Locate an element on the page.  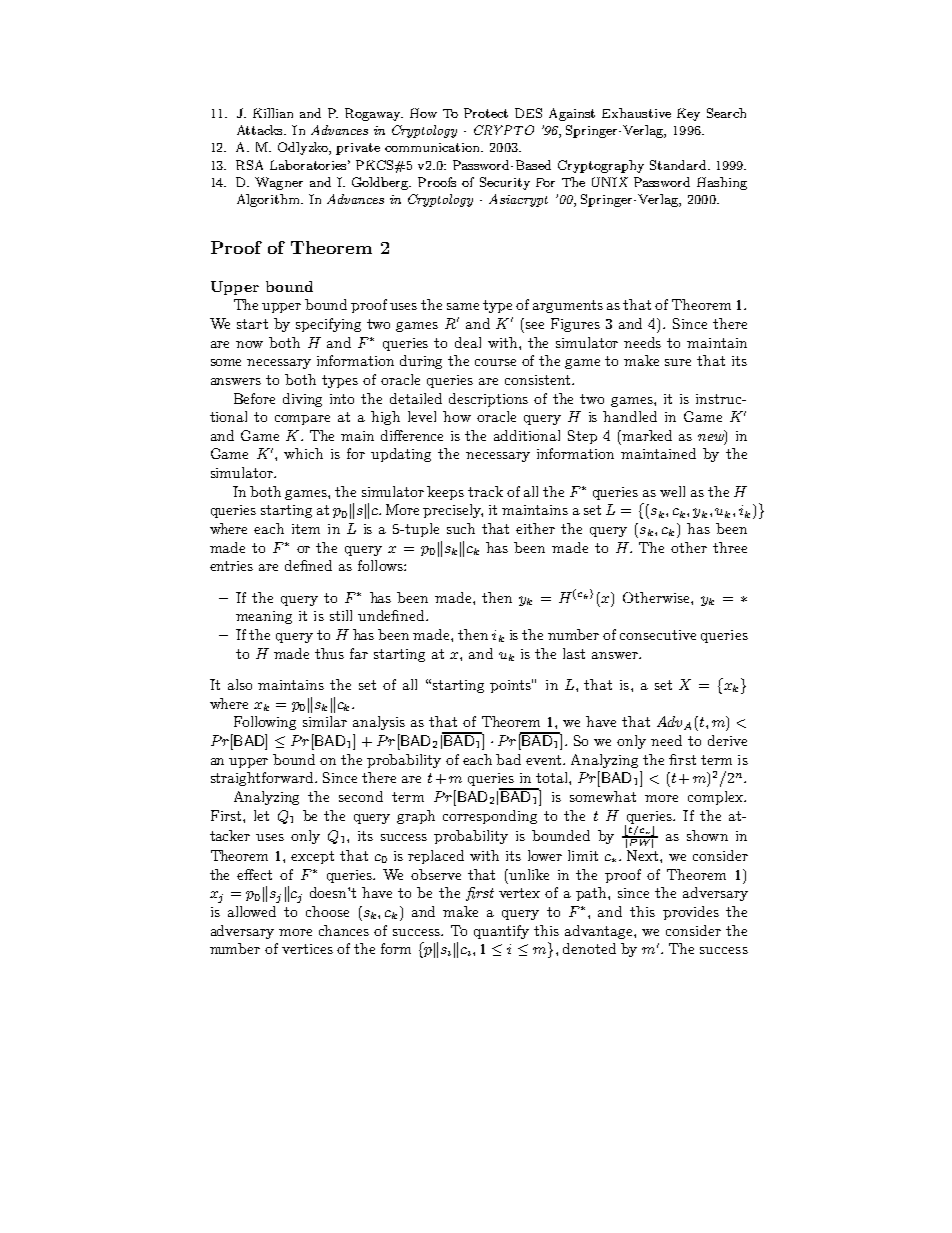
such is located at coordinates (461, 528).
